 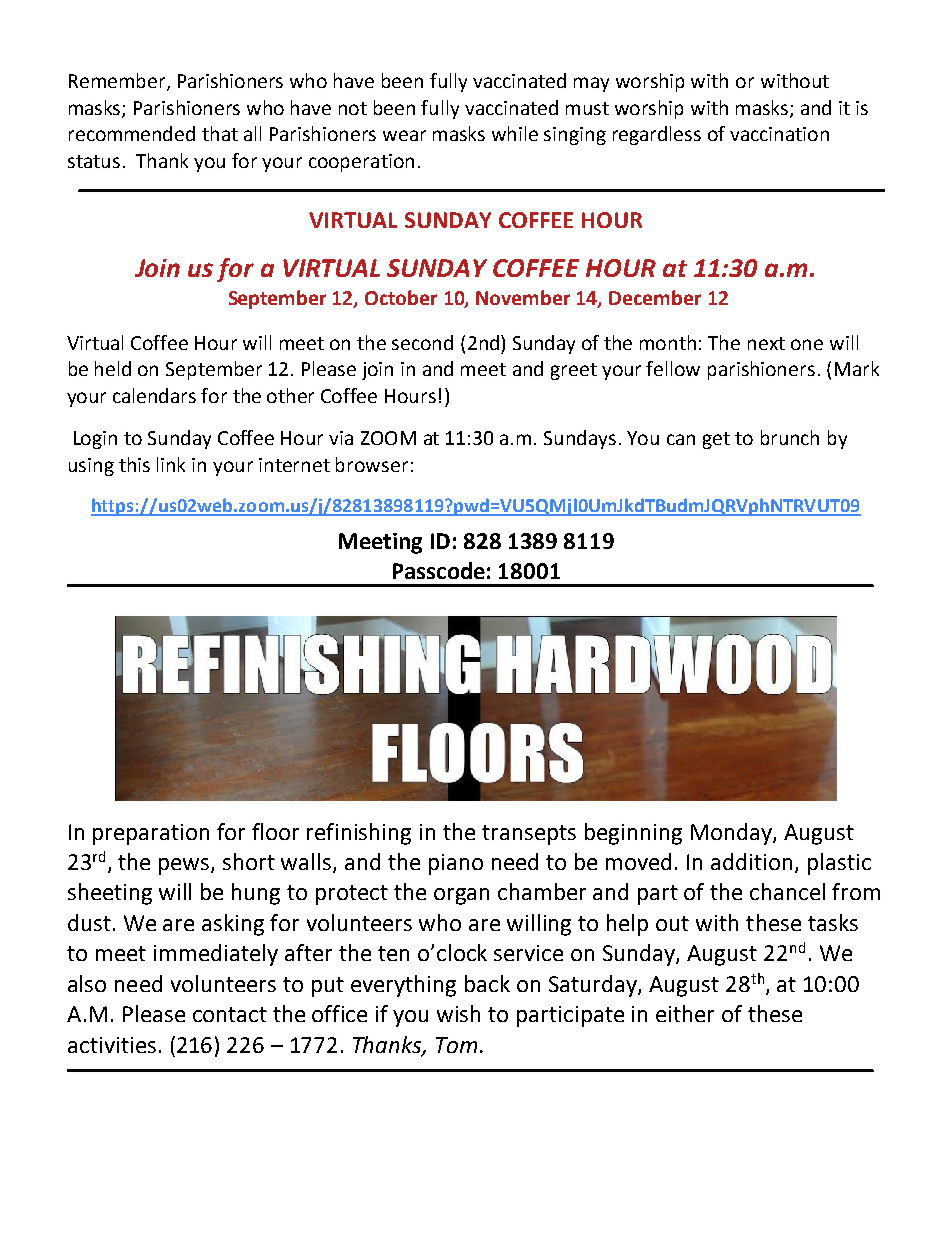 What do you see at coordinates (230, 1014) in the screenshot?
I see `contact` at bounding box center [230, 1014].
